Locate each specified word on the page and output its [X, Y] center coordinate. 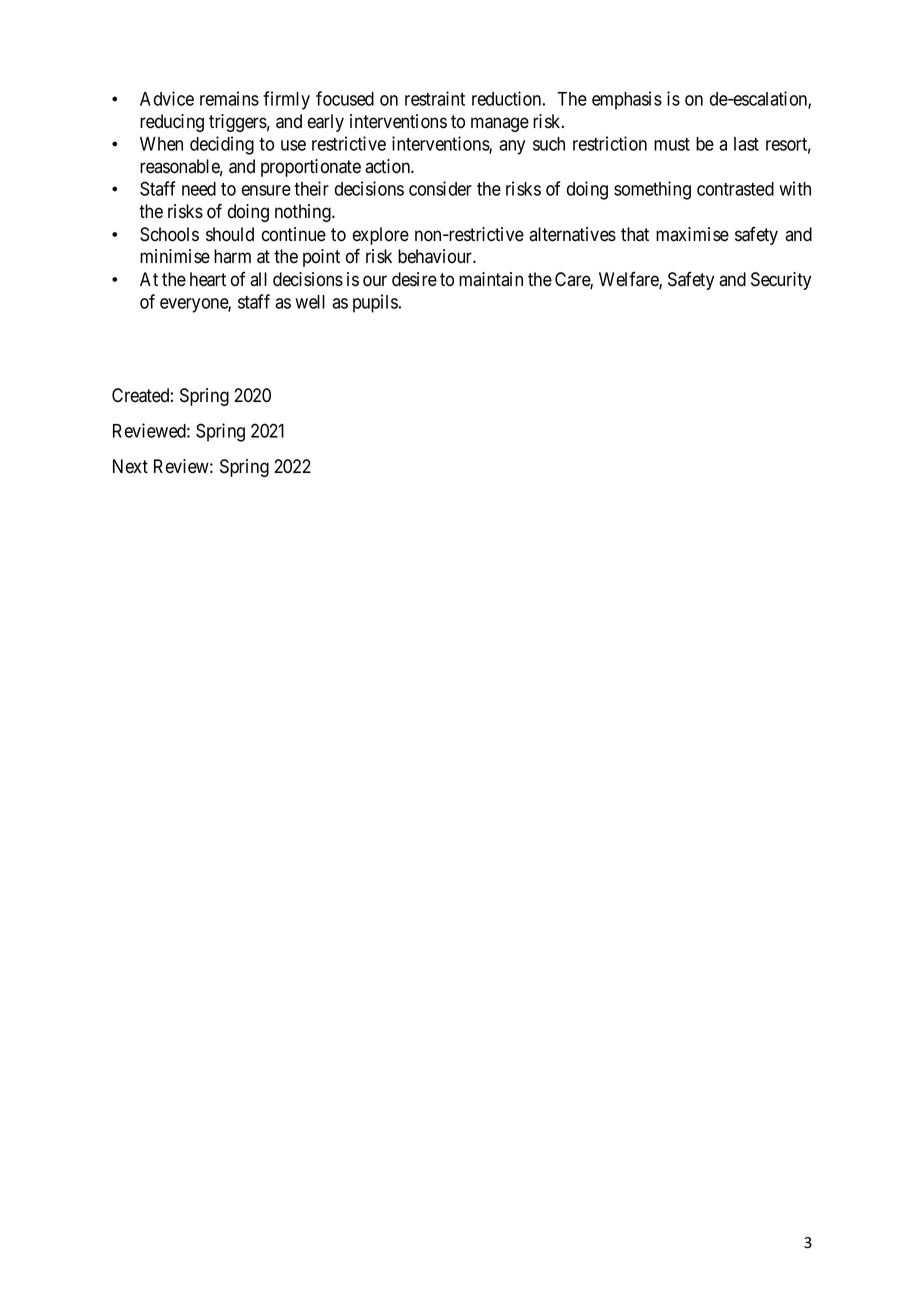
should [230, 234]
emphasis [627, 100]
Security [781, 281]
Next [130, 466]
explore [381, 236]
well [310, 302]
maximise [692, 234]
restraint [435, 98]
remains [229, 98]
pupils [375, 303]
